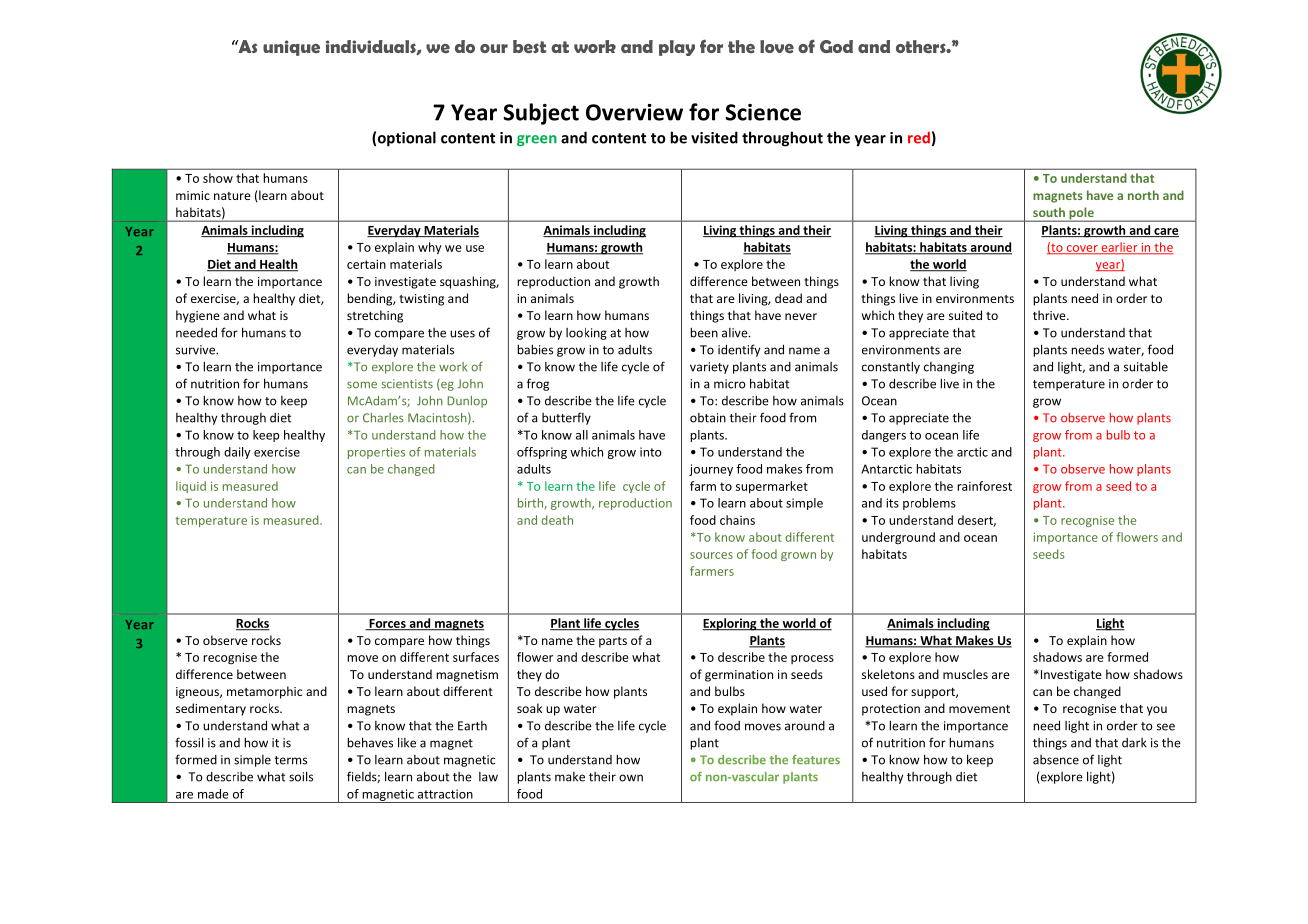  Describe the element at coordinates (383, 418) in the page. I see `Charles` at that location.
